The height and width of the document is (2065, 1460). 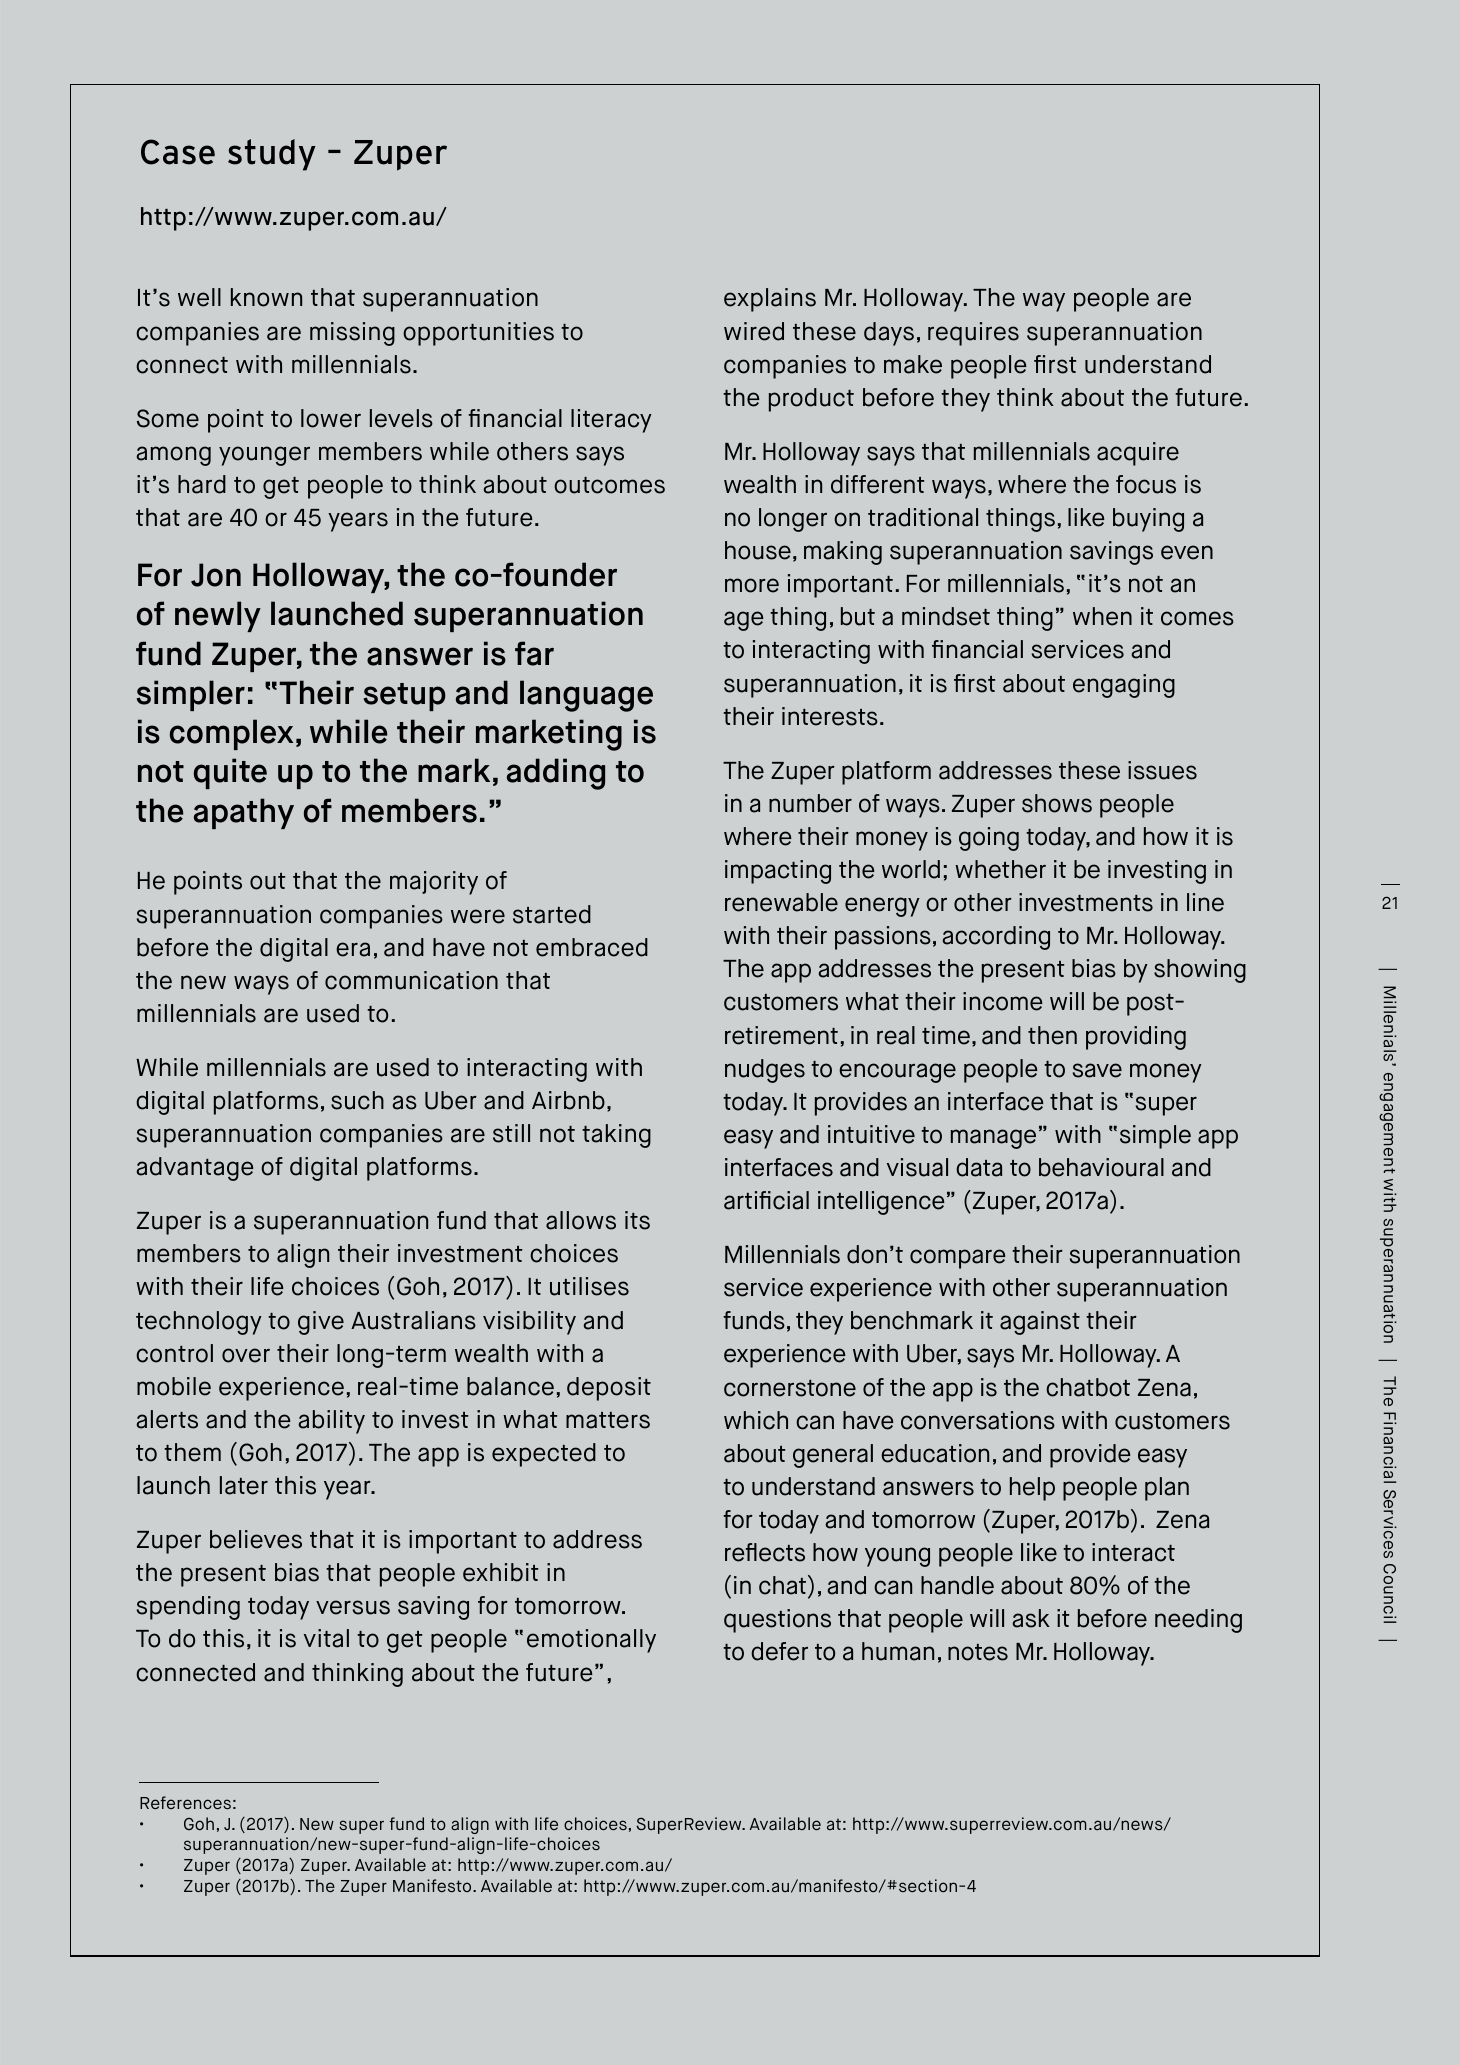 I want to click on then, so click(x=1052, y=1035).
